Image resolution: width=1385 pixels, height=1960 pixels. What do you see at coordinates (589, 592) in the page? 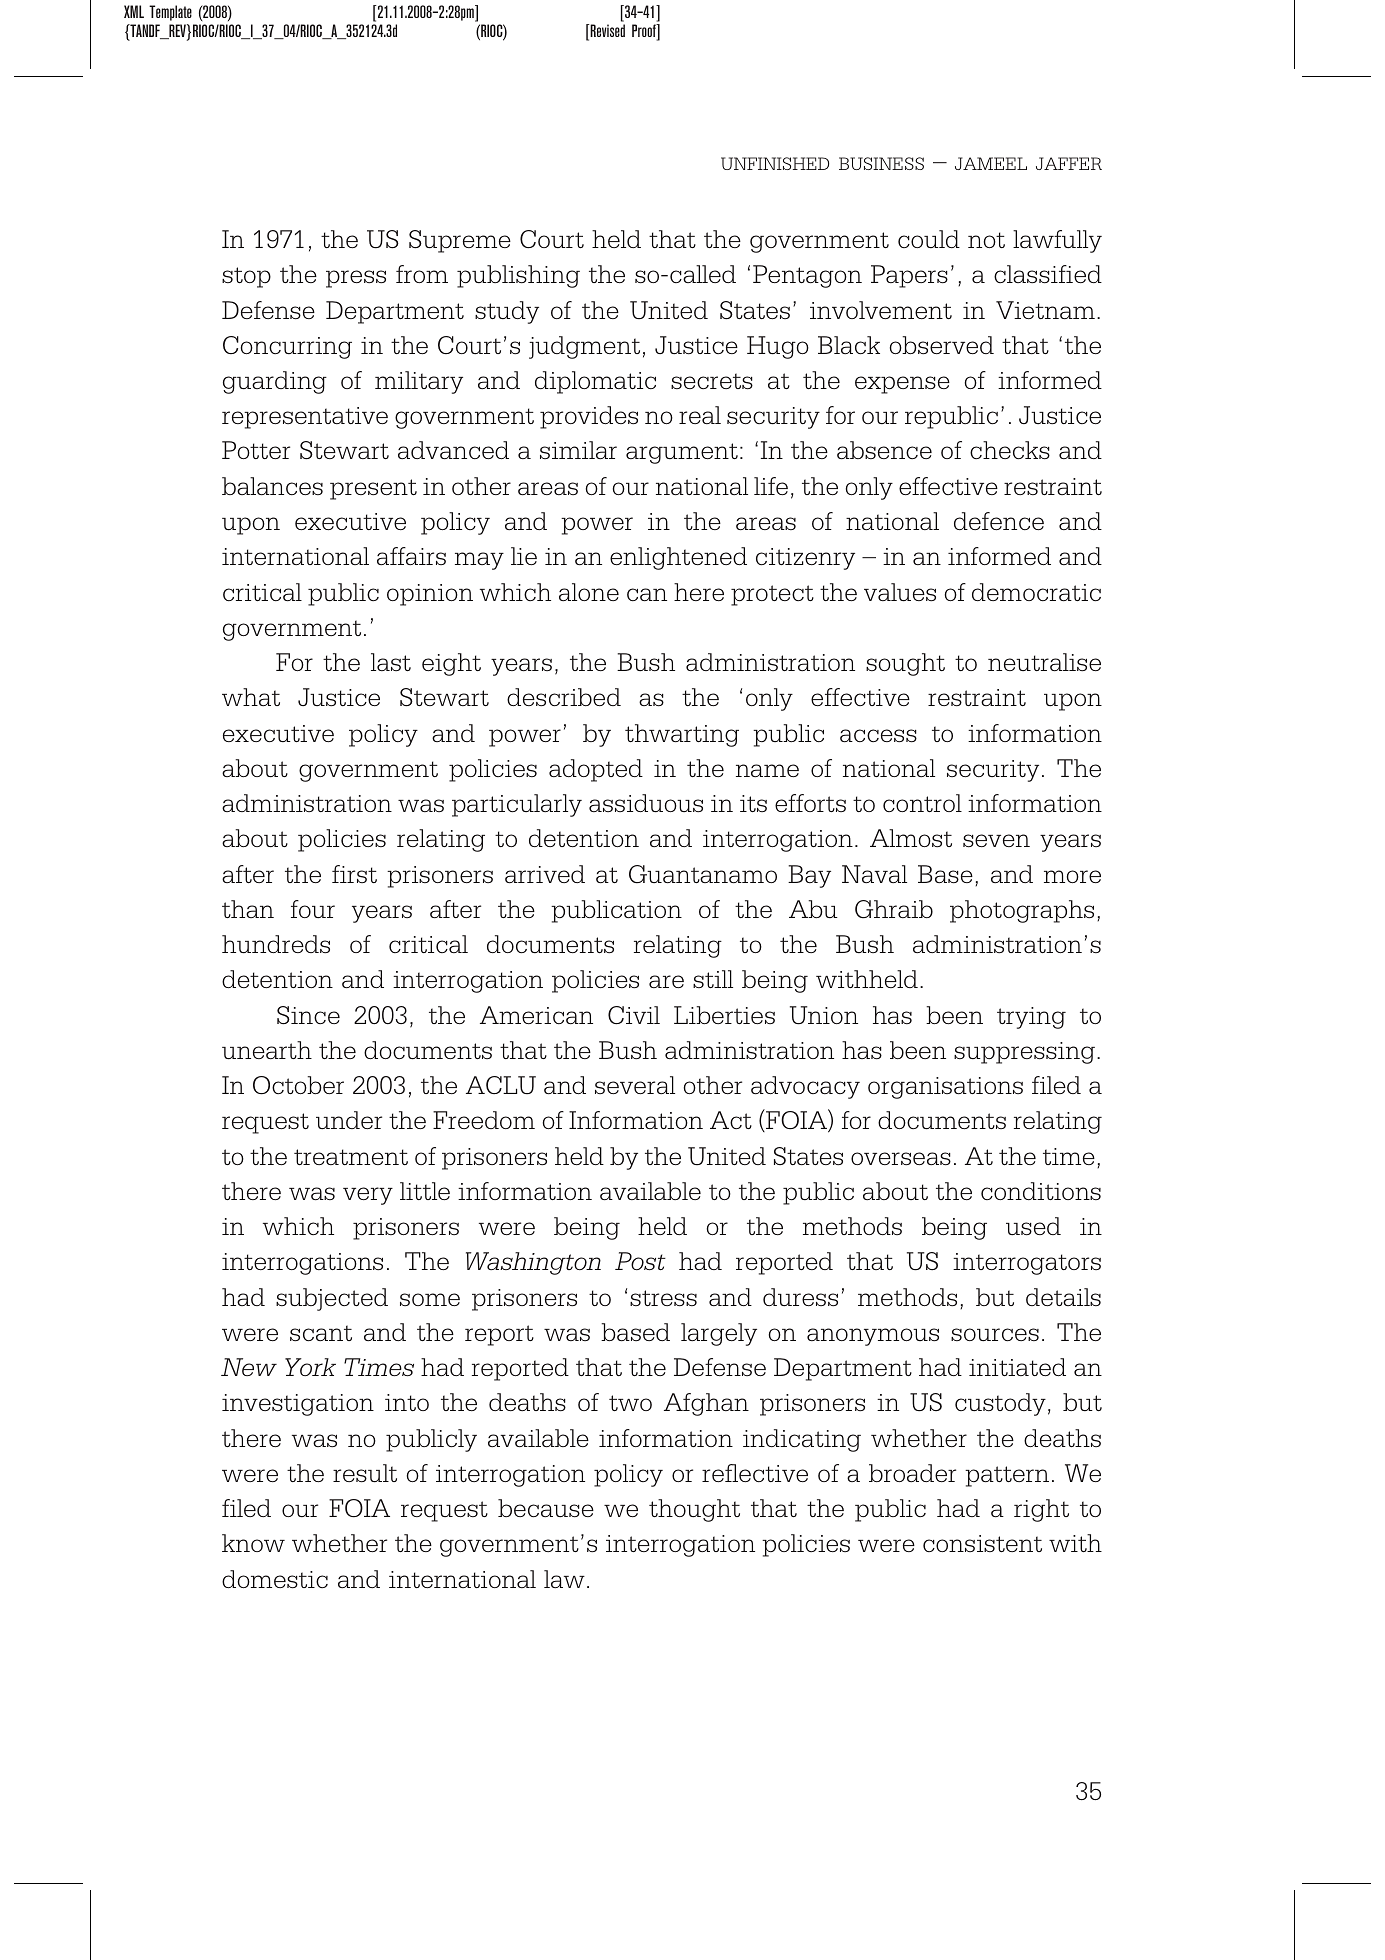
I see `alone` at bounding box center [589, 592].
